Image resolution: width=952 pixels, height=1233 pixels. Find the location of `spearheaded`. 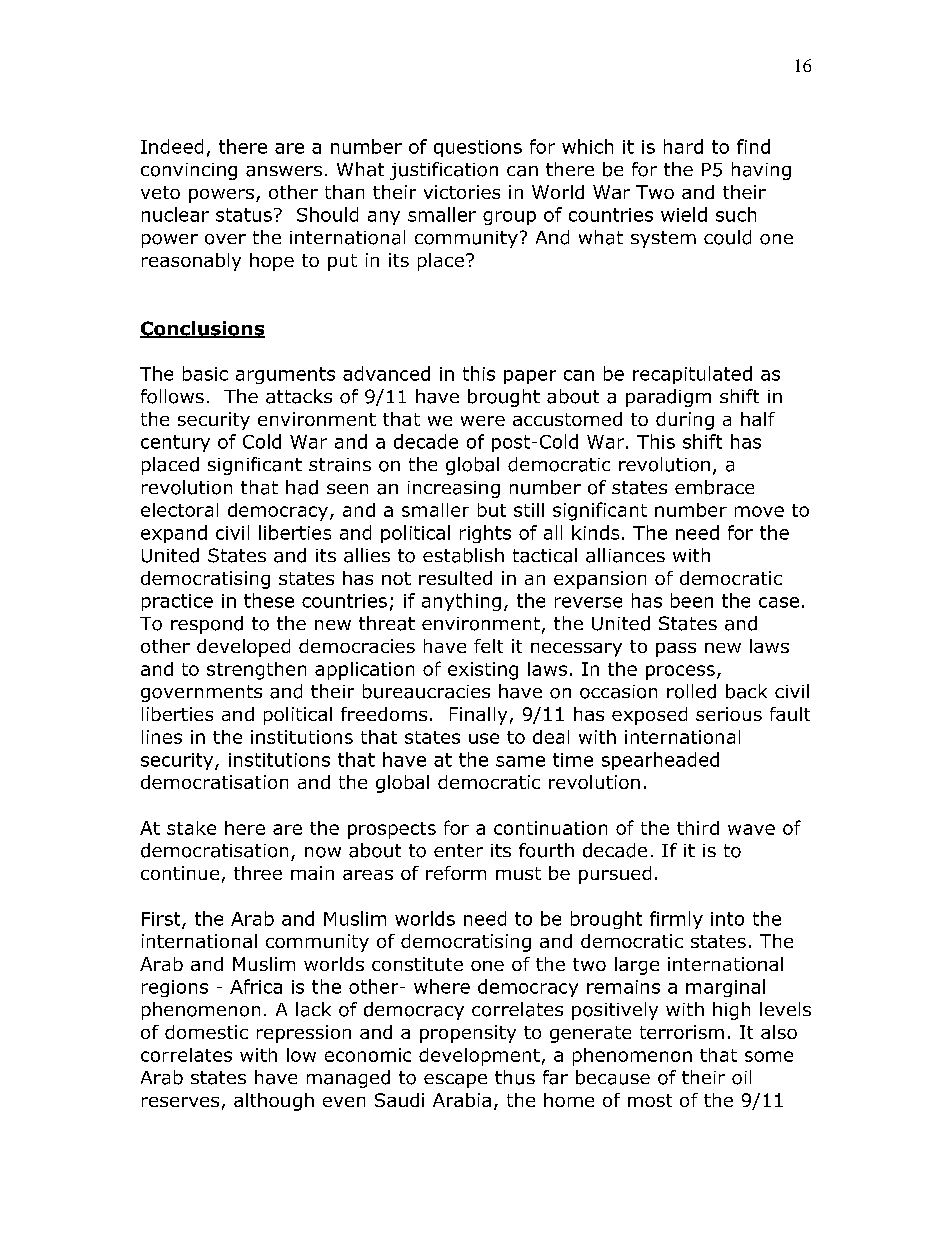

spearheaded is located at coordinates (660, 761).
